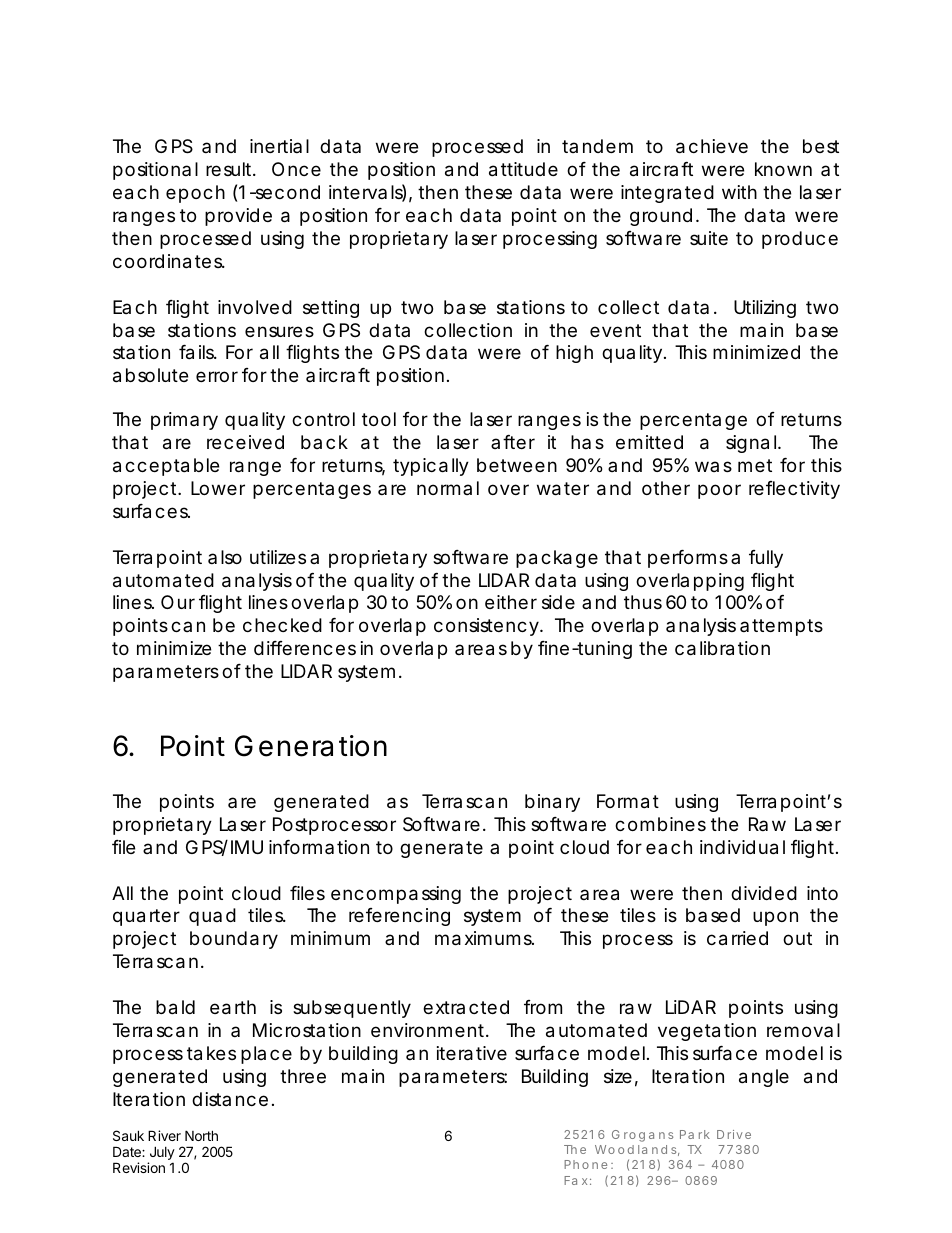  I want to click on Our, so click(178, 602).
